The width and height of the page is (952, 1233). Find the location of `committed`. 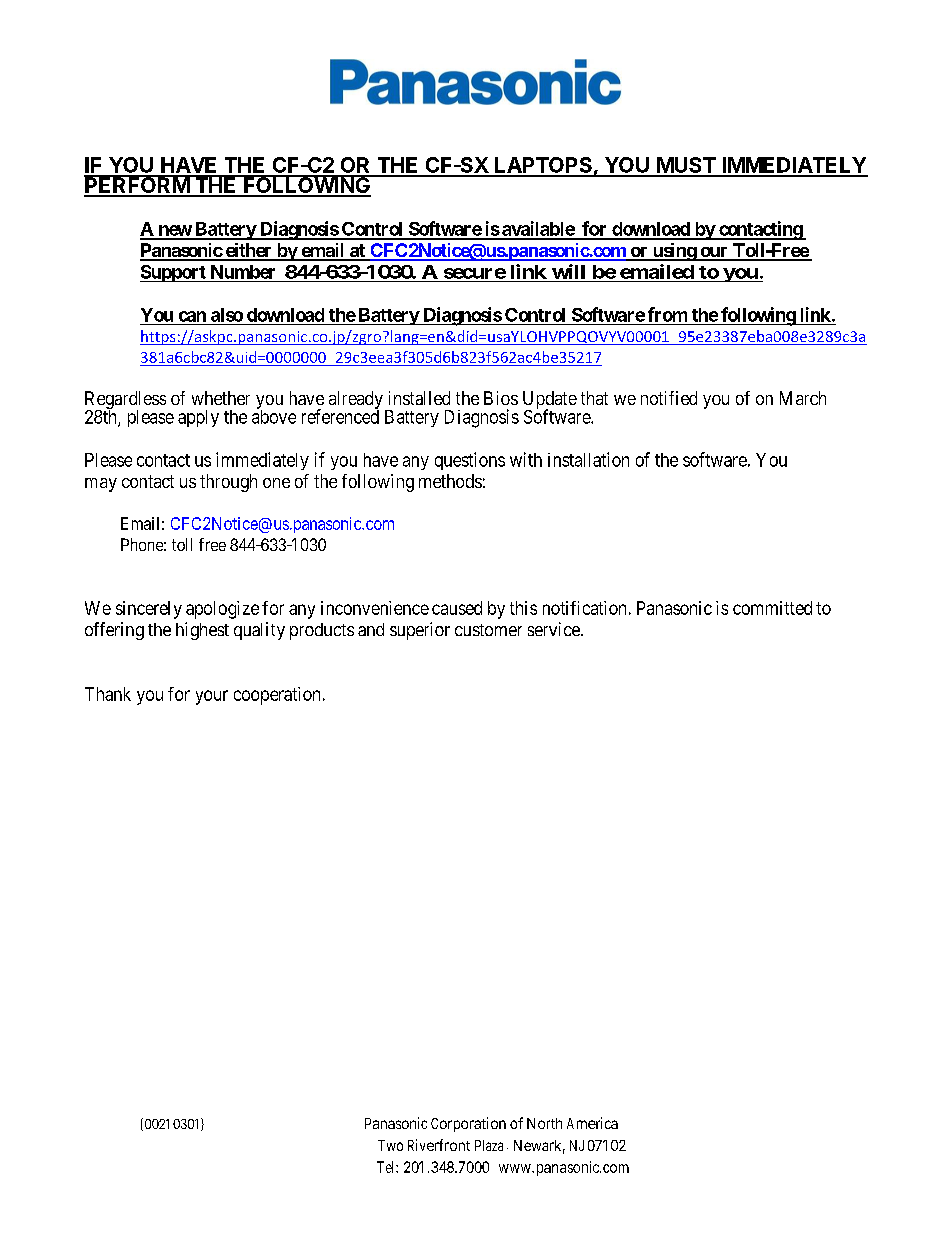

committed is located at coordinates (772, 608).
